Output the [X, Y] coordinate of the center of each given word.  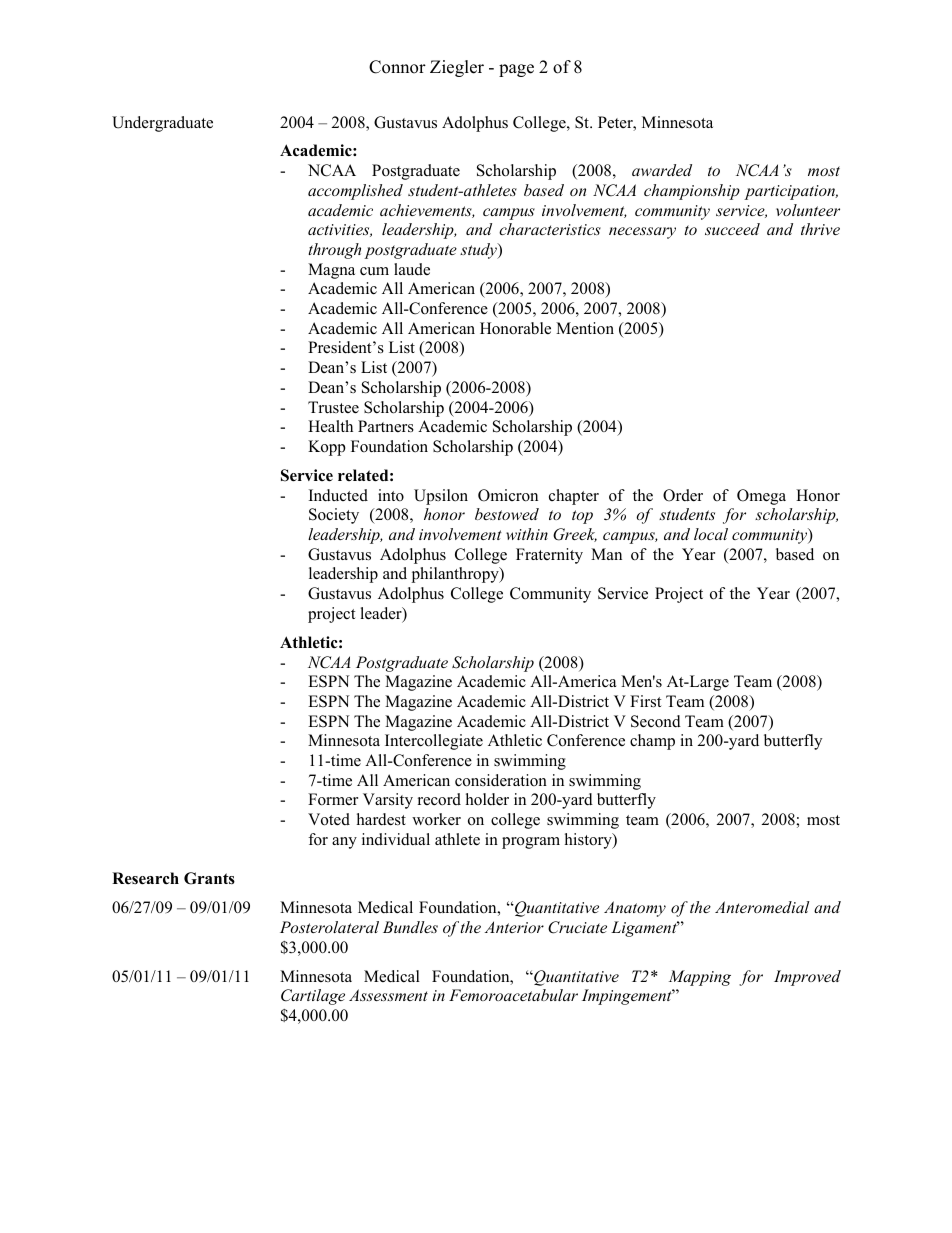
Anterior [514, 927]
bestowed [507, 514]
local [711, 534]
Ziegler [457, 68]
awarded [662, 170]
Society [334, 516]
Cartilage [313, 997]
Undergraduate [162, 124]
